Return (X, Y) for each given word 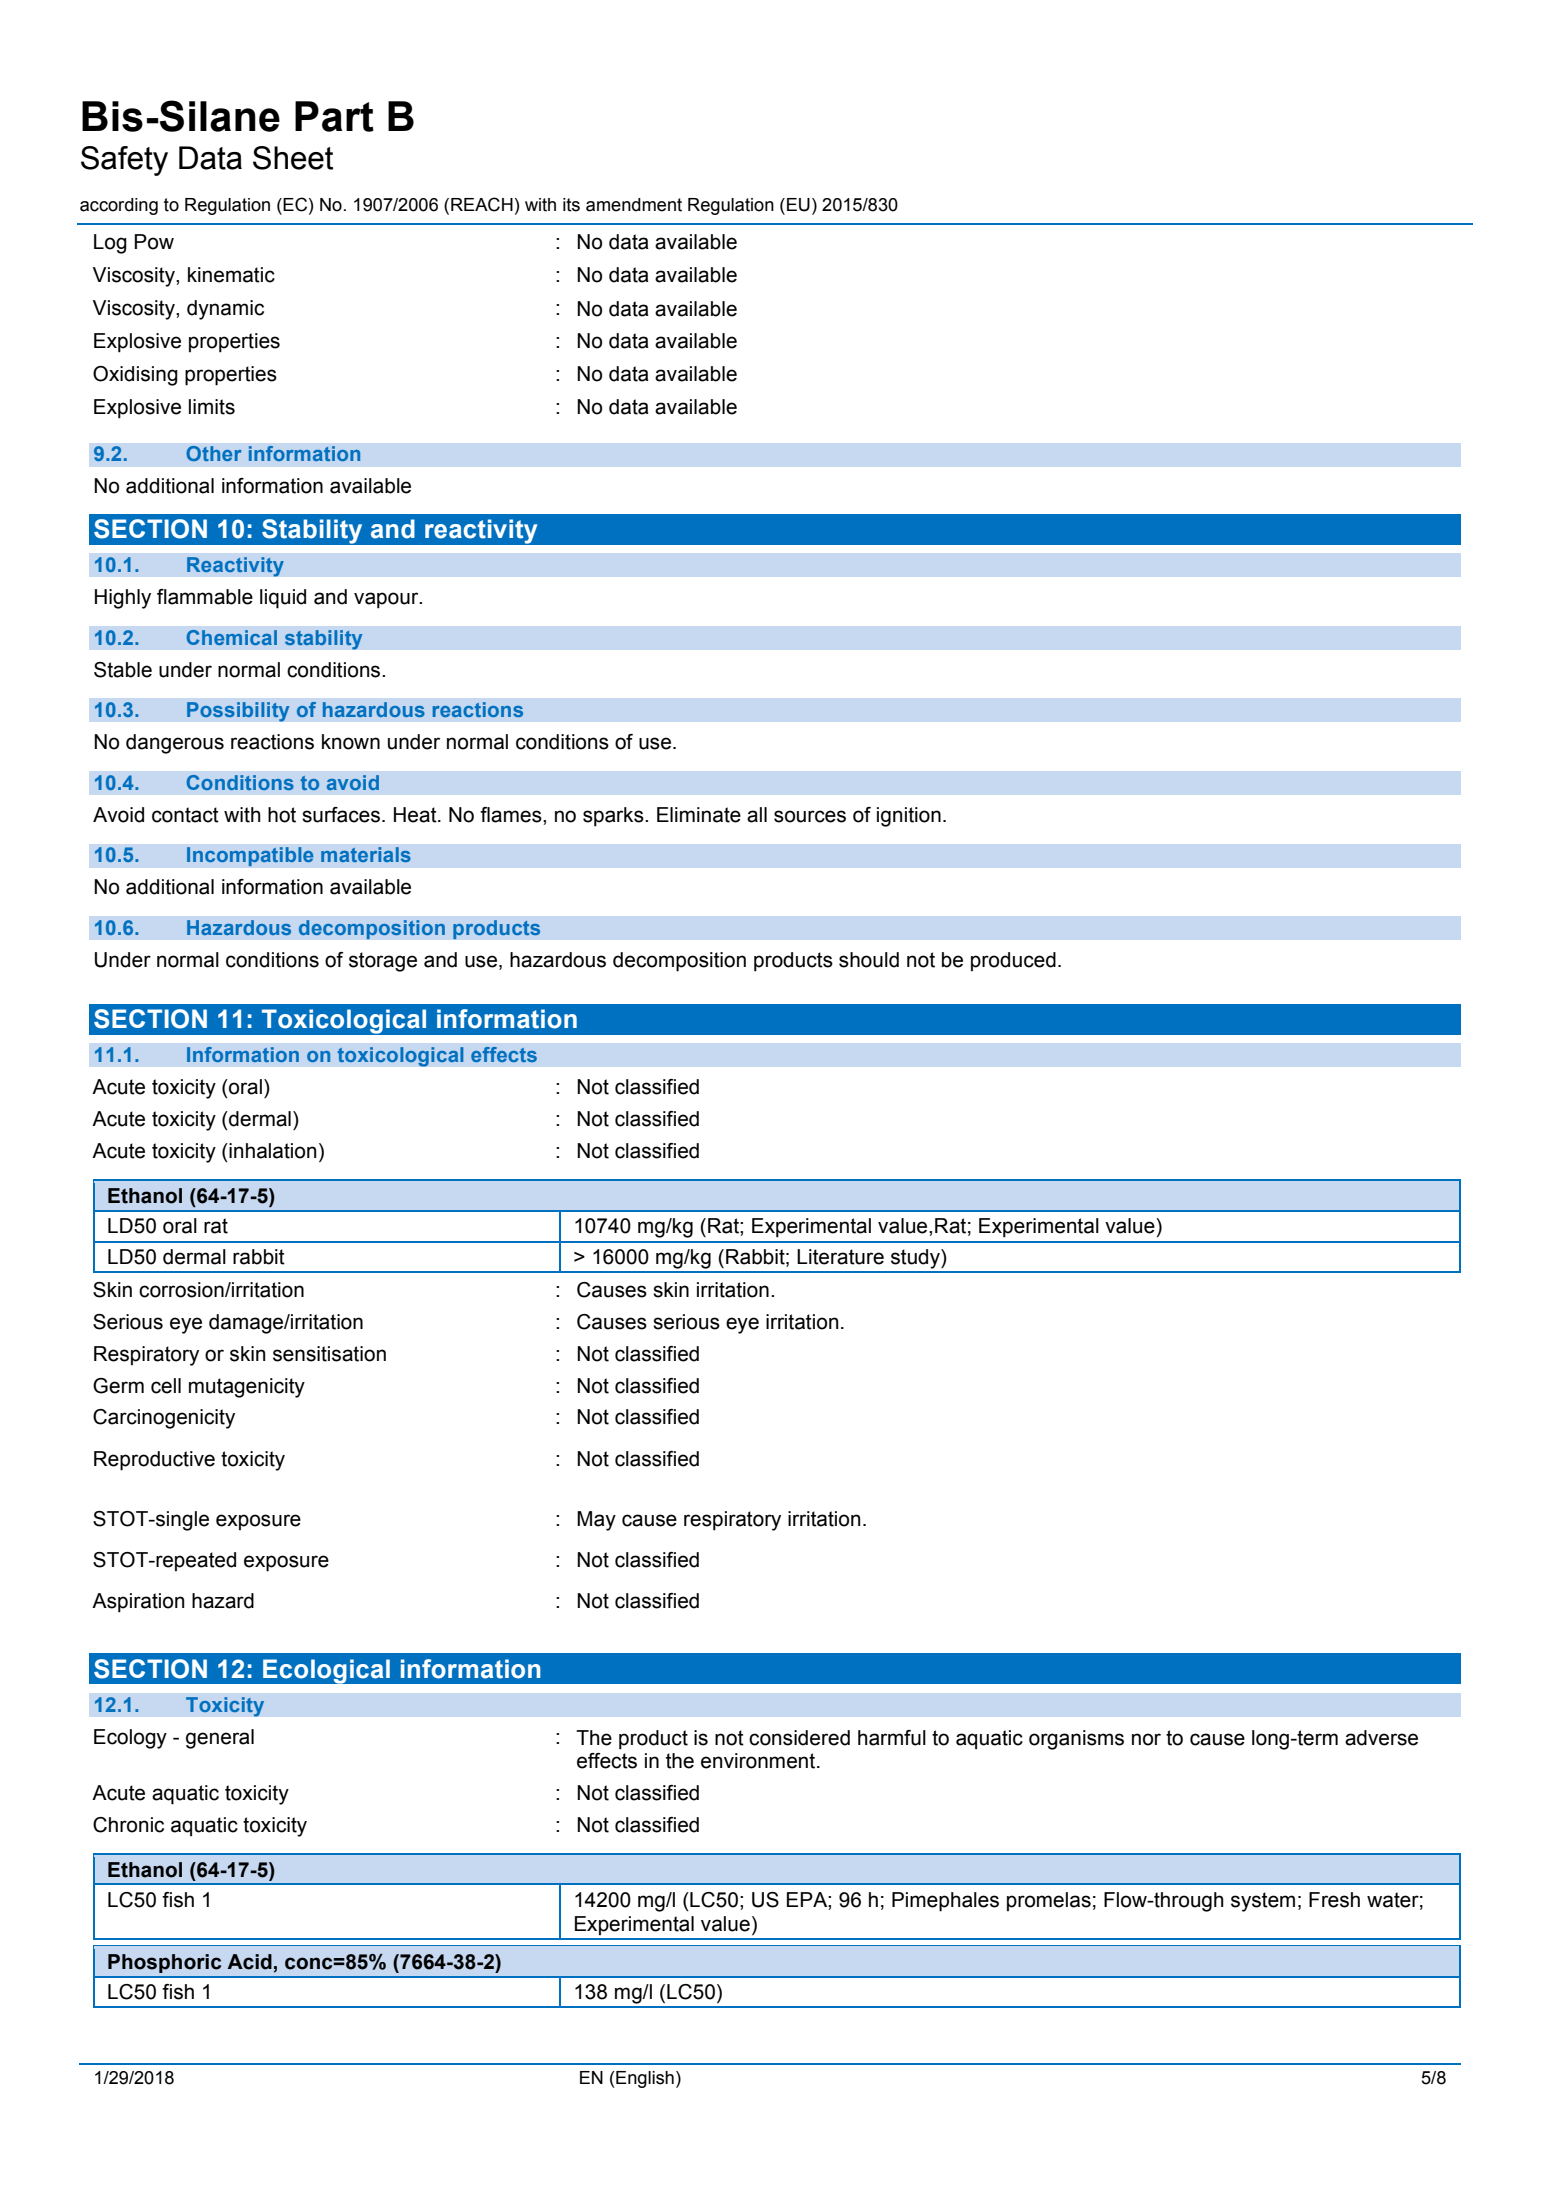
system (1263, 1902)
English (644, 2079)
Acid (249, 1962)
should (869, 960)
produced (1013, 961)
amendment (634, 205)
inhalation (271, 1151)
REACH (482, 204)
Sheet (293, 158)
